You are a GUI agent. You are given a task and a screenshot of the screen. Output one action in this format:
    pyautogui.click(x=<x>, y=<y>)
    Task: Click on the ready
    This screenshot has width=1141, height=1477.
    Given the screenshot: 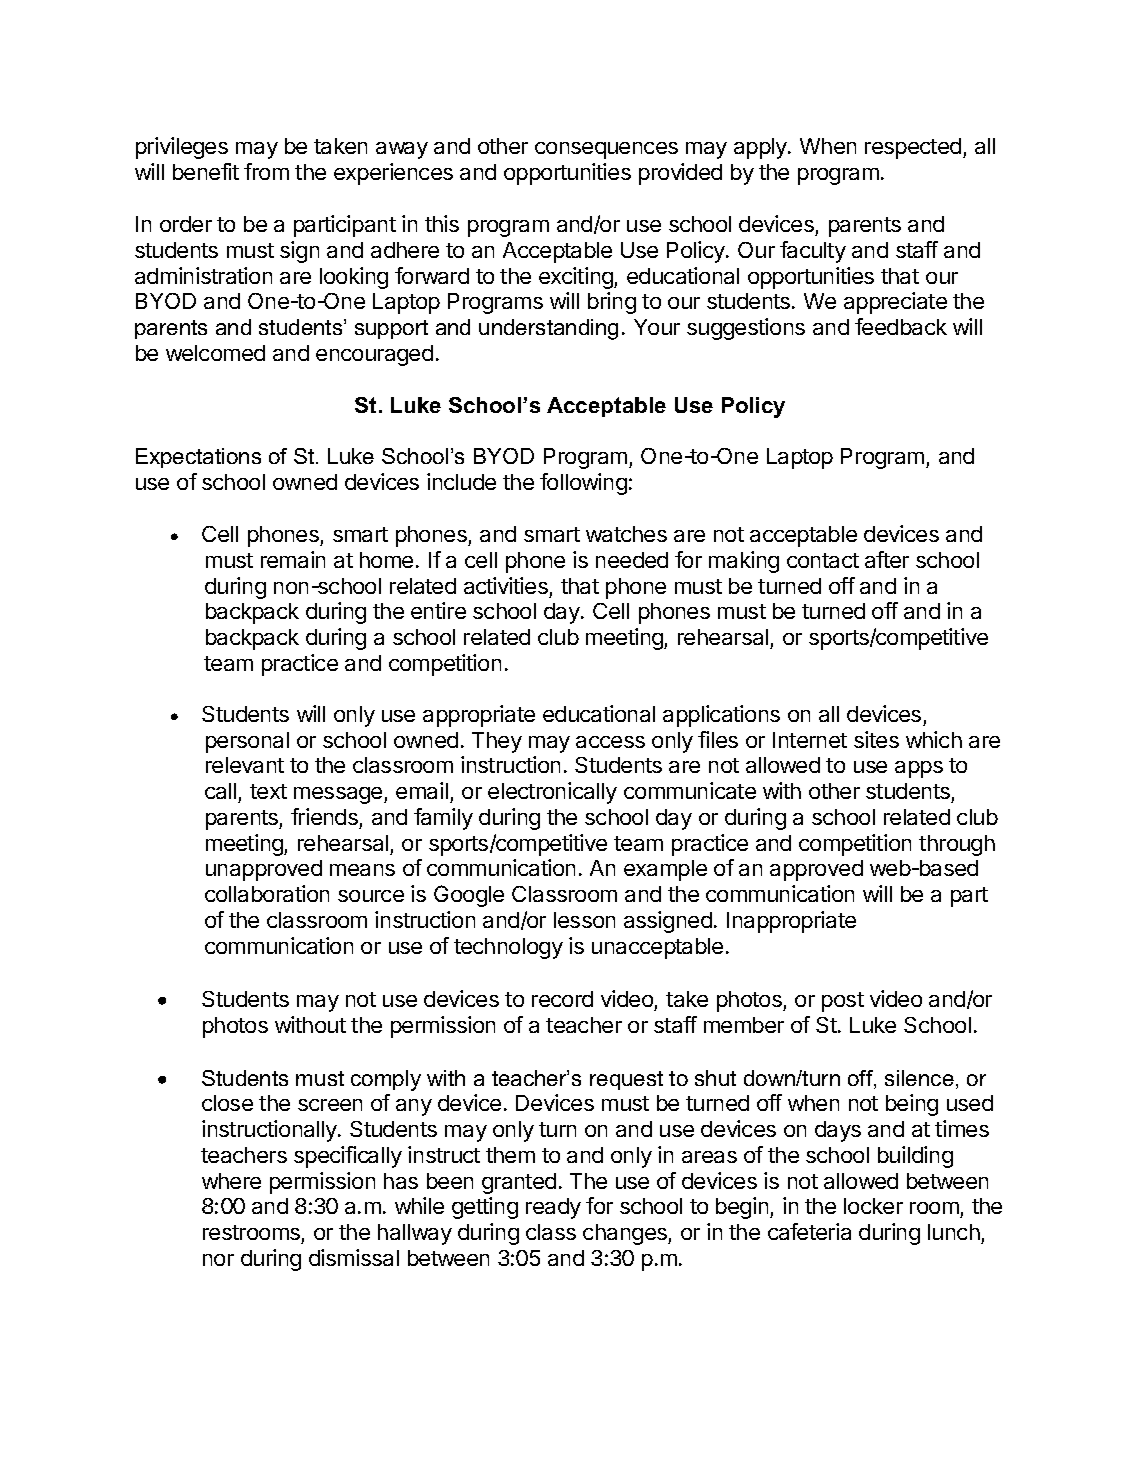 What is the action you would take?
    pyautogui.click(x=553, y=1208)
